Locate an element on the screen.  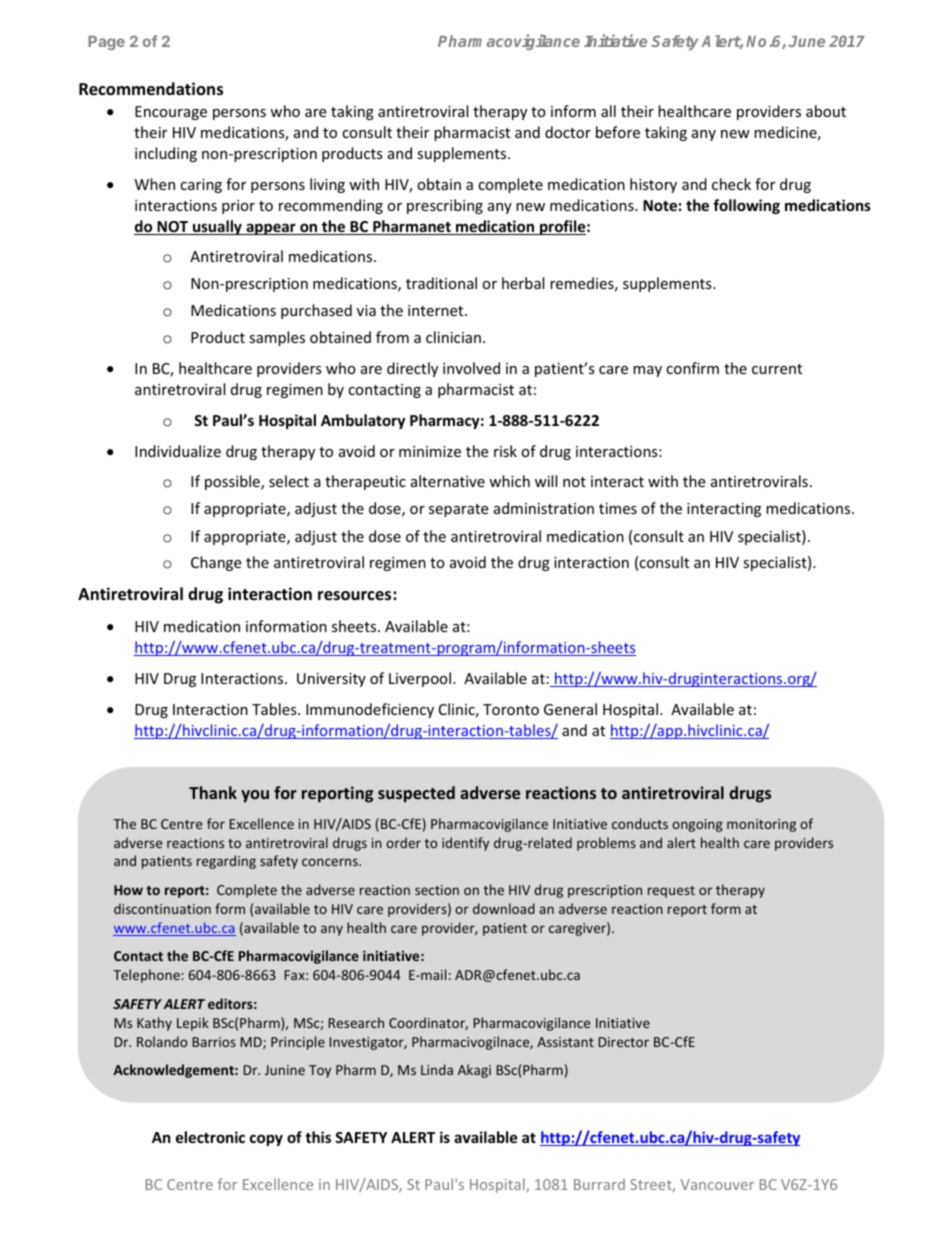
doctor is located at coordinates (568, 132).
